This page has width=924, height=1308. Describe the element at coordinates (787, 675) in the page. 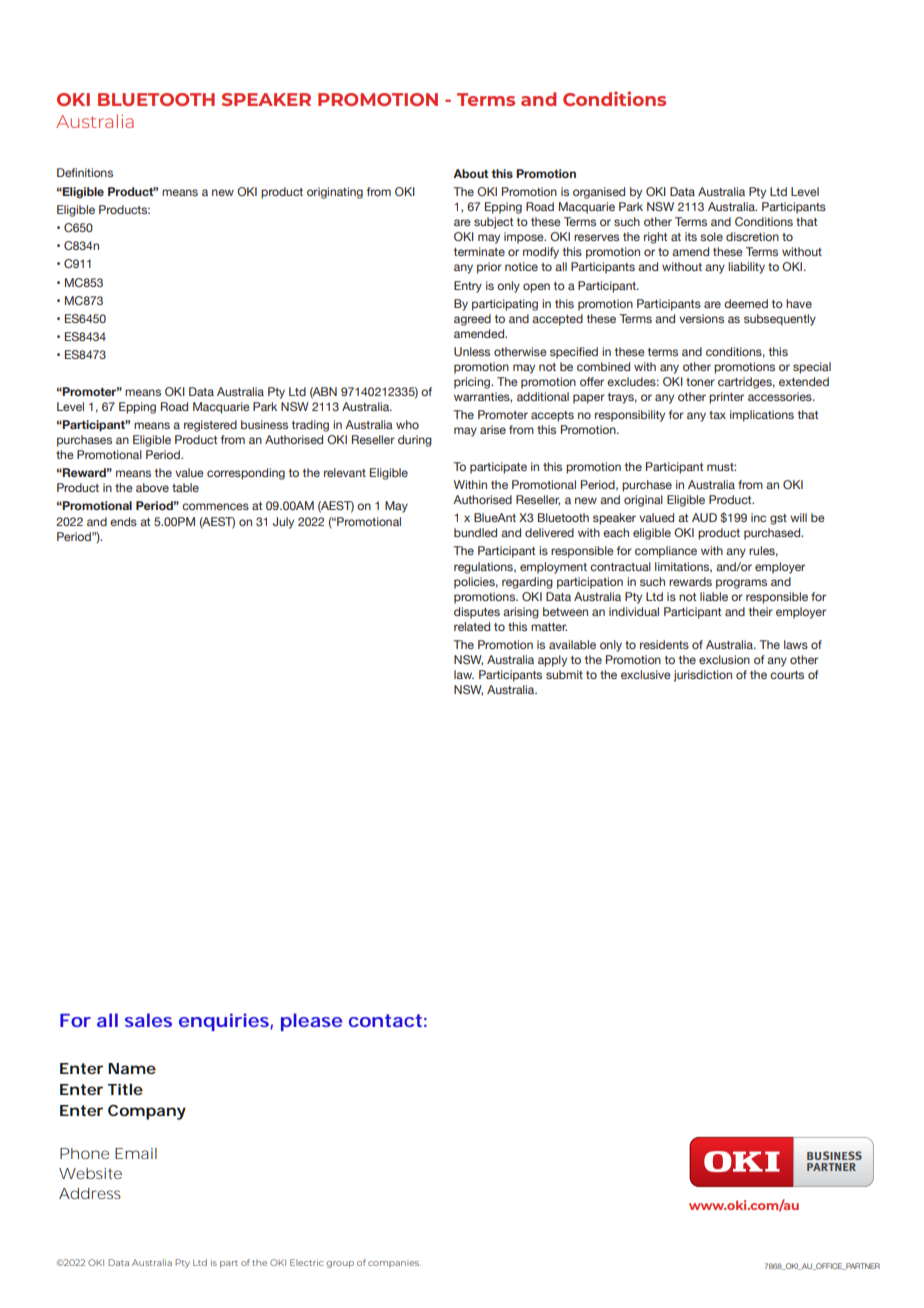

I see `courts` at that location.
